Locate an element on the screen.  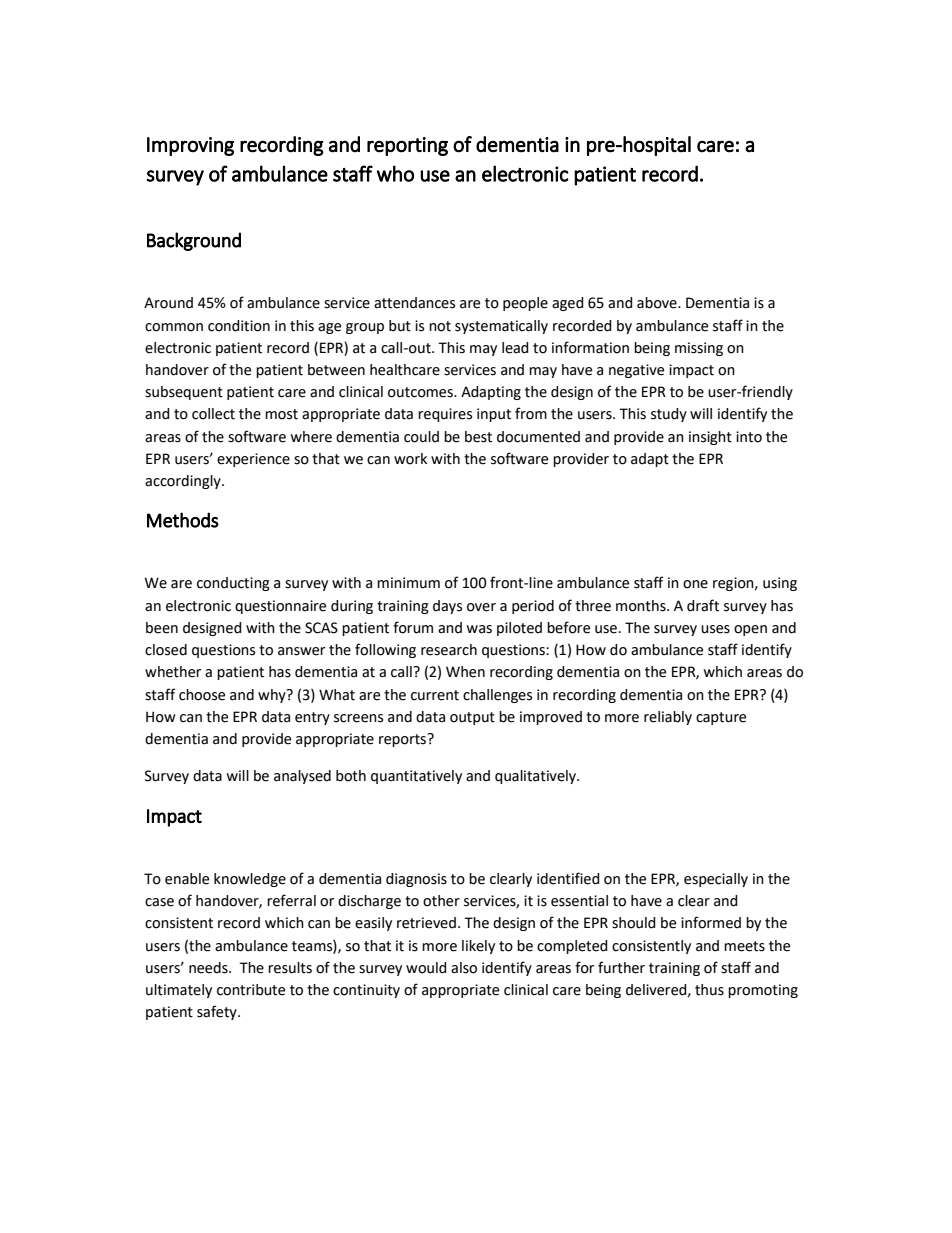
experience is located at coordinates (253, 460).
